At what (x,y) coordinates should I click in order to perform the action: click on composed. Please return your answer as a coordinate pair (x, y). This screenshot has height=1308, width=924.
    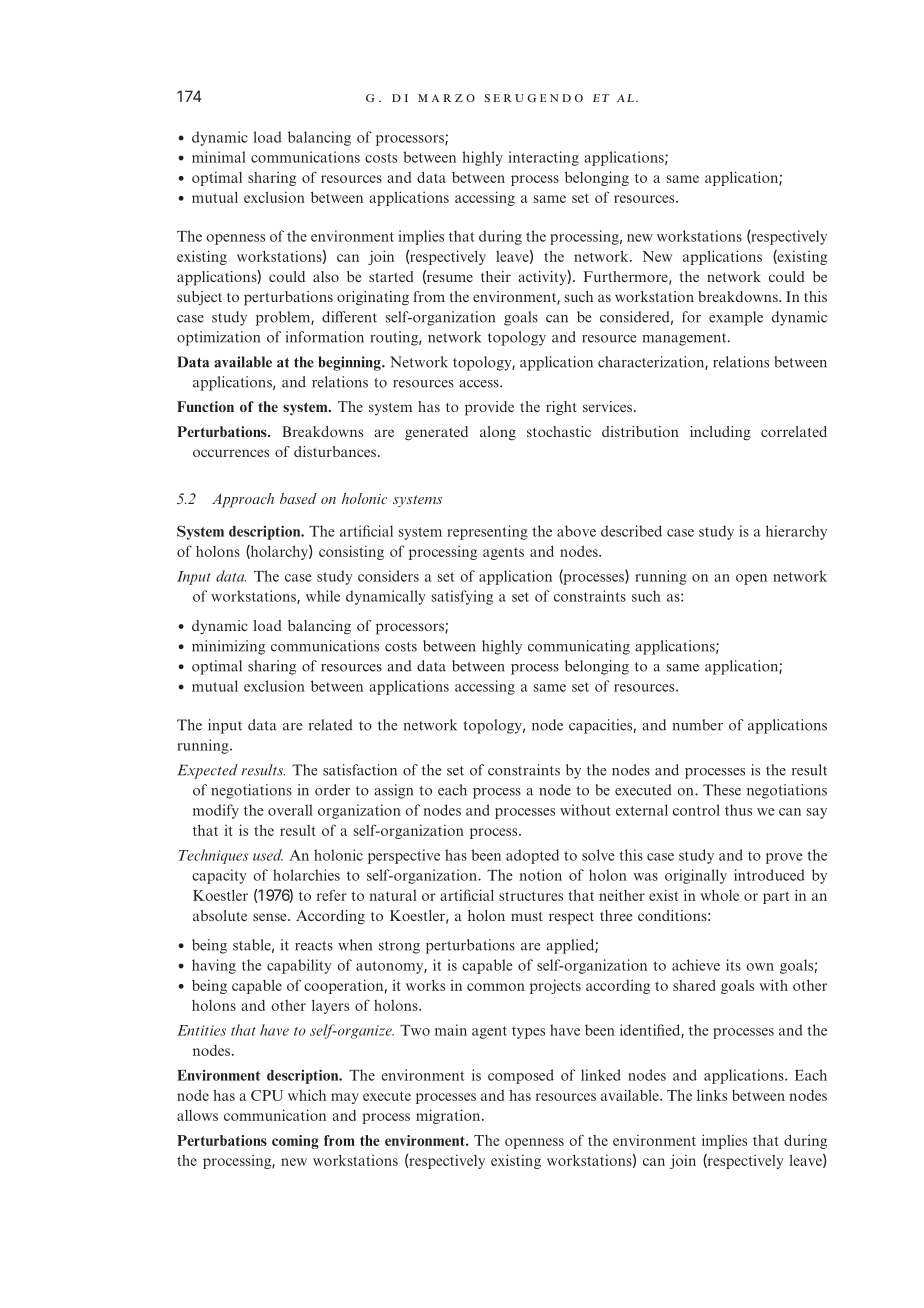
    Looking at the image, I should click on (521, 1076).
